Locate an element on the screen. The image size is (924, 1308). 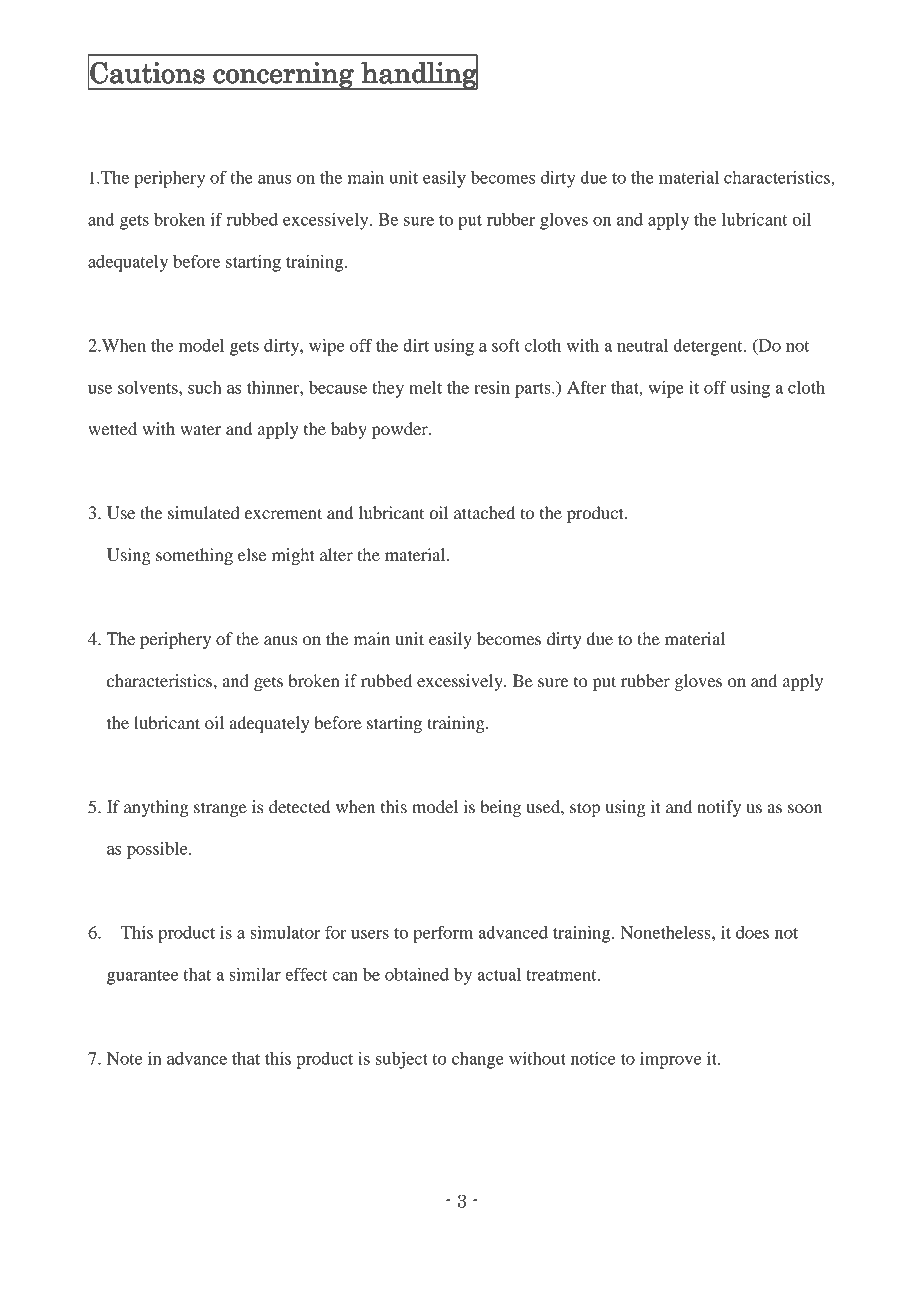
After is located at coordinates (586, 387).
